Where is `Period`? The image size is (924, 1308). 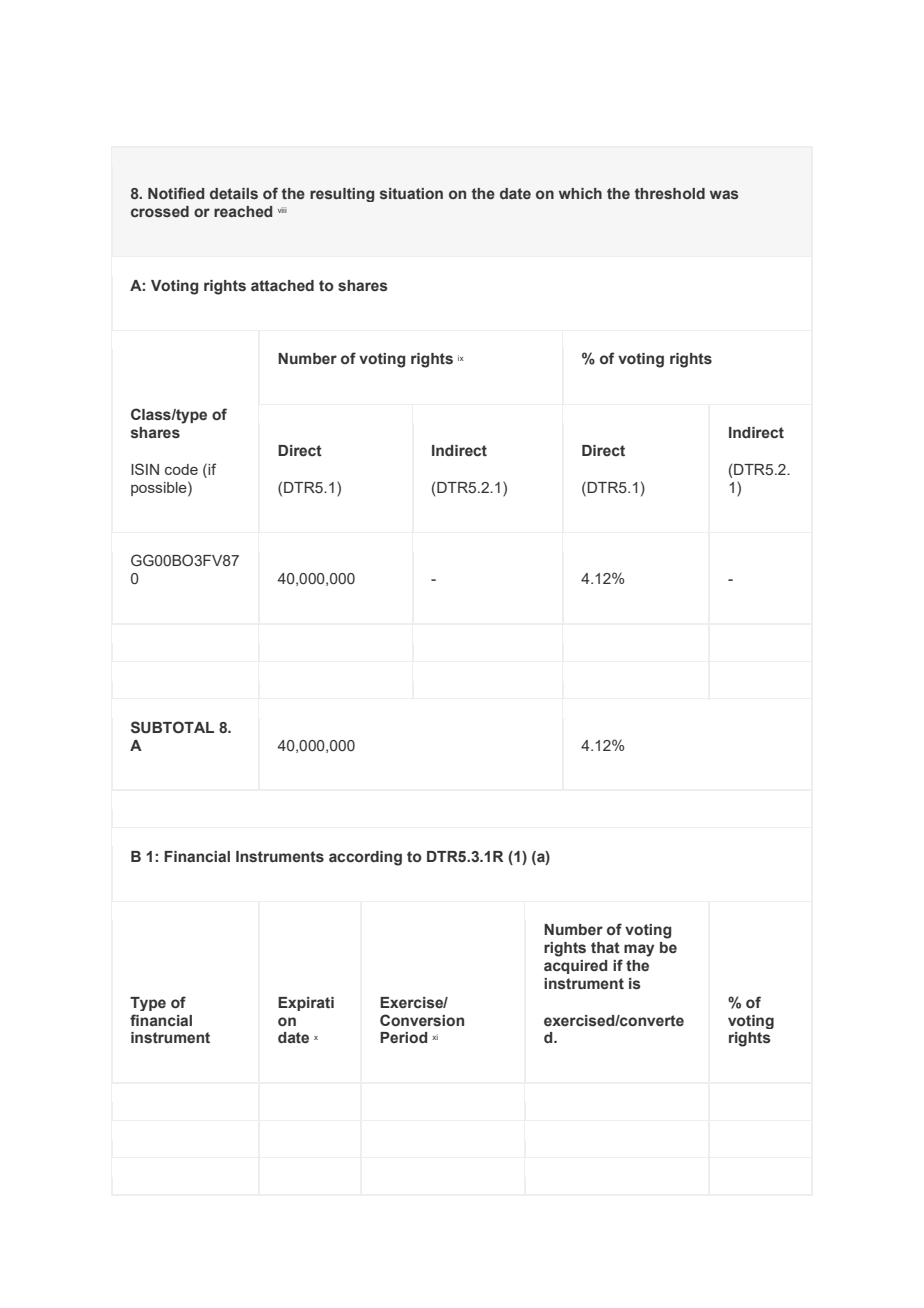
Period is located at coordinates (404, 1037).
